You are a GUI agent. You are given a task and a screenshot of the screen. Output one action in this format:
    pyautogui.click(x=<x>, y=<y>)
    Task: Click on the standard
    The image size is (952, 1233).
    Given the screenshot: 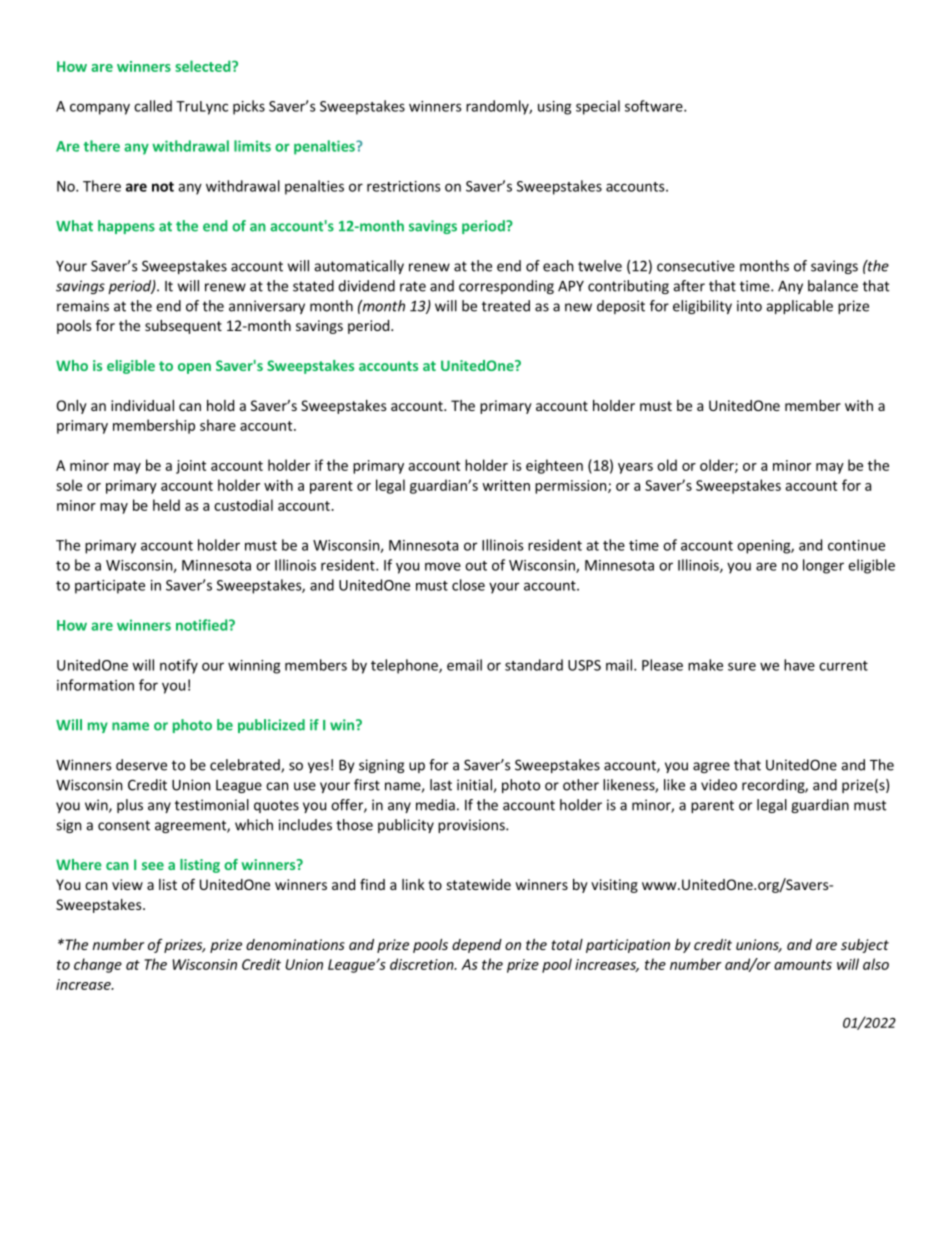 What is the action you would take?
    pyautogui.click(x=534, y=665)
